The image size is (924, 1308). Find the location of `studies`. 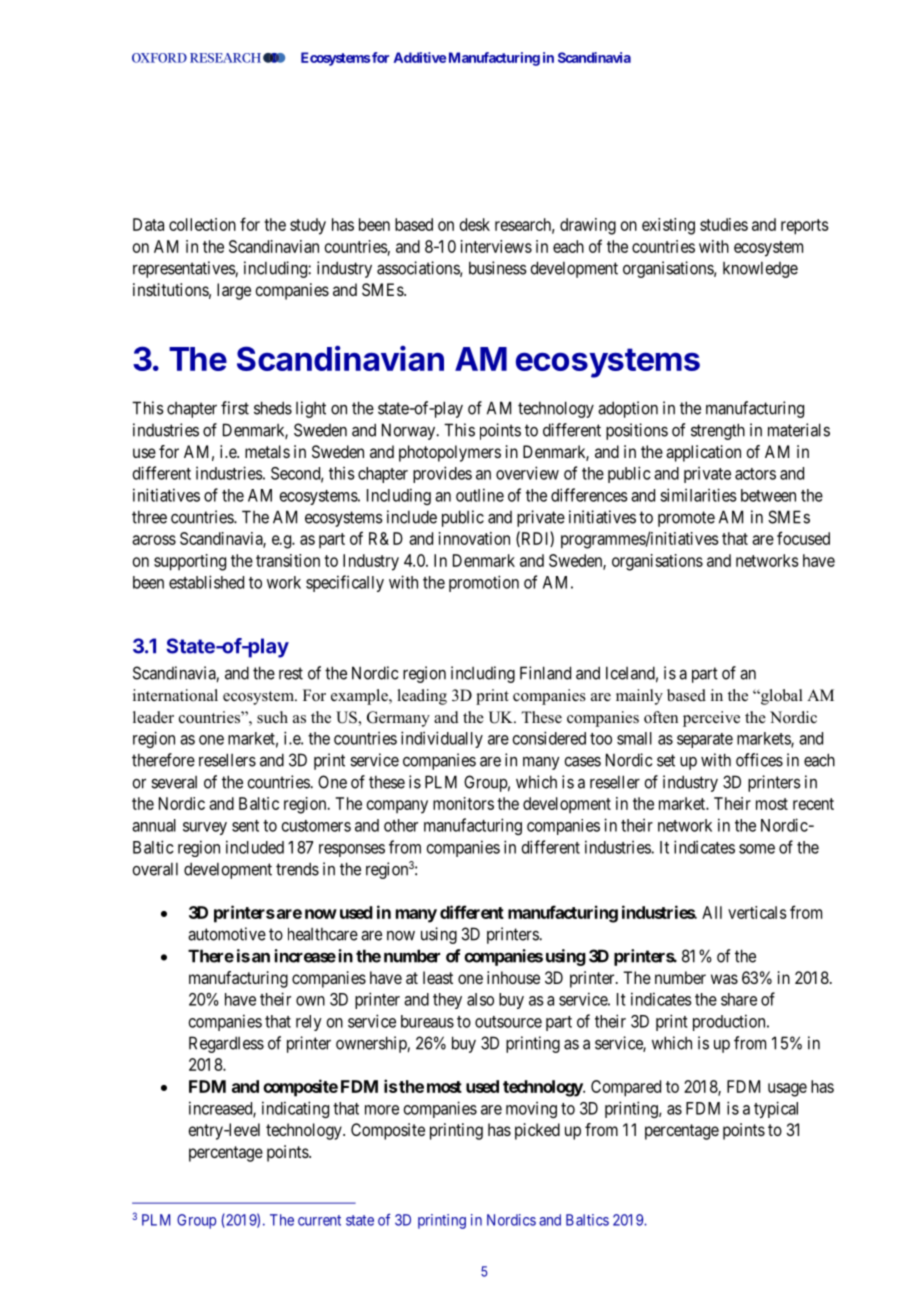

studies is located at coordinates (724, 224).
